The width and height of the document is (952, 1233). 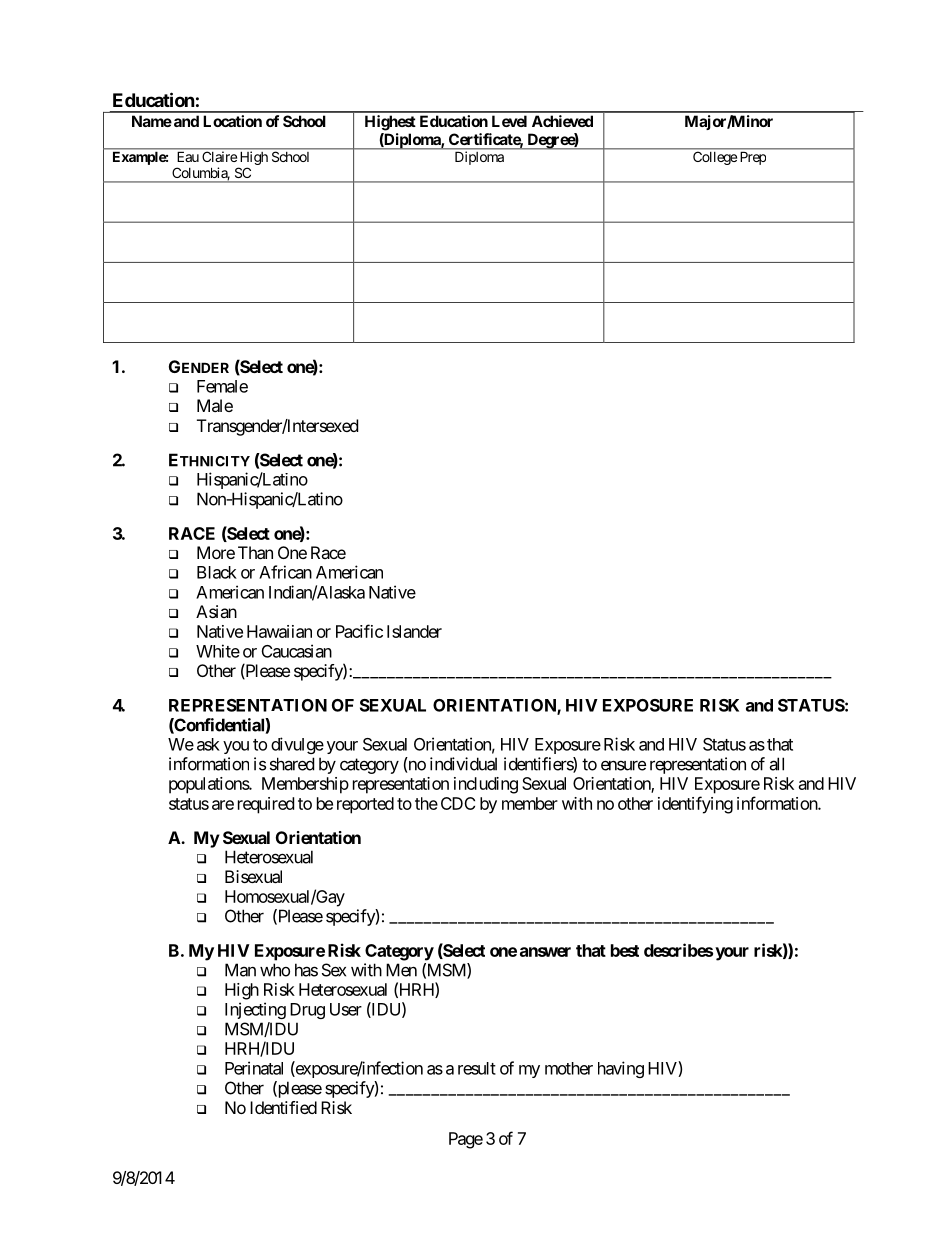 I want to click on required, so click(x=266, y=805).
